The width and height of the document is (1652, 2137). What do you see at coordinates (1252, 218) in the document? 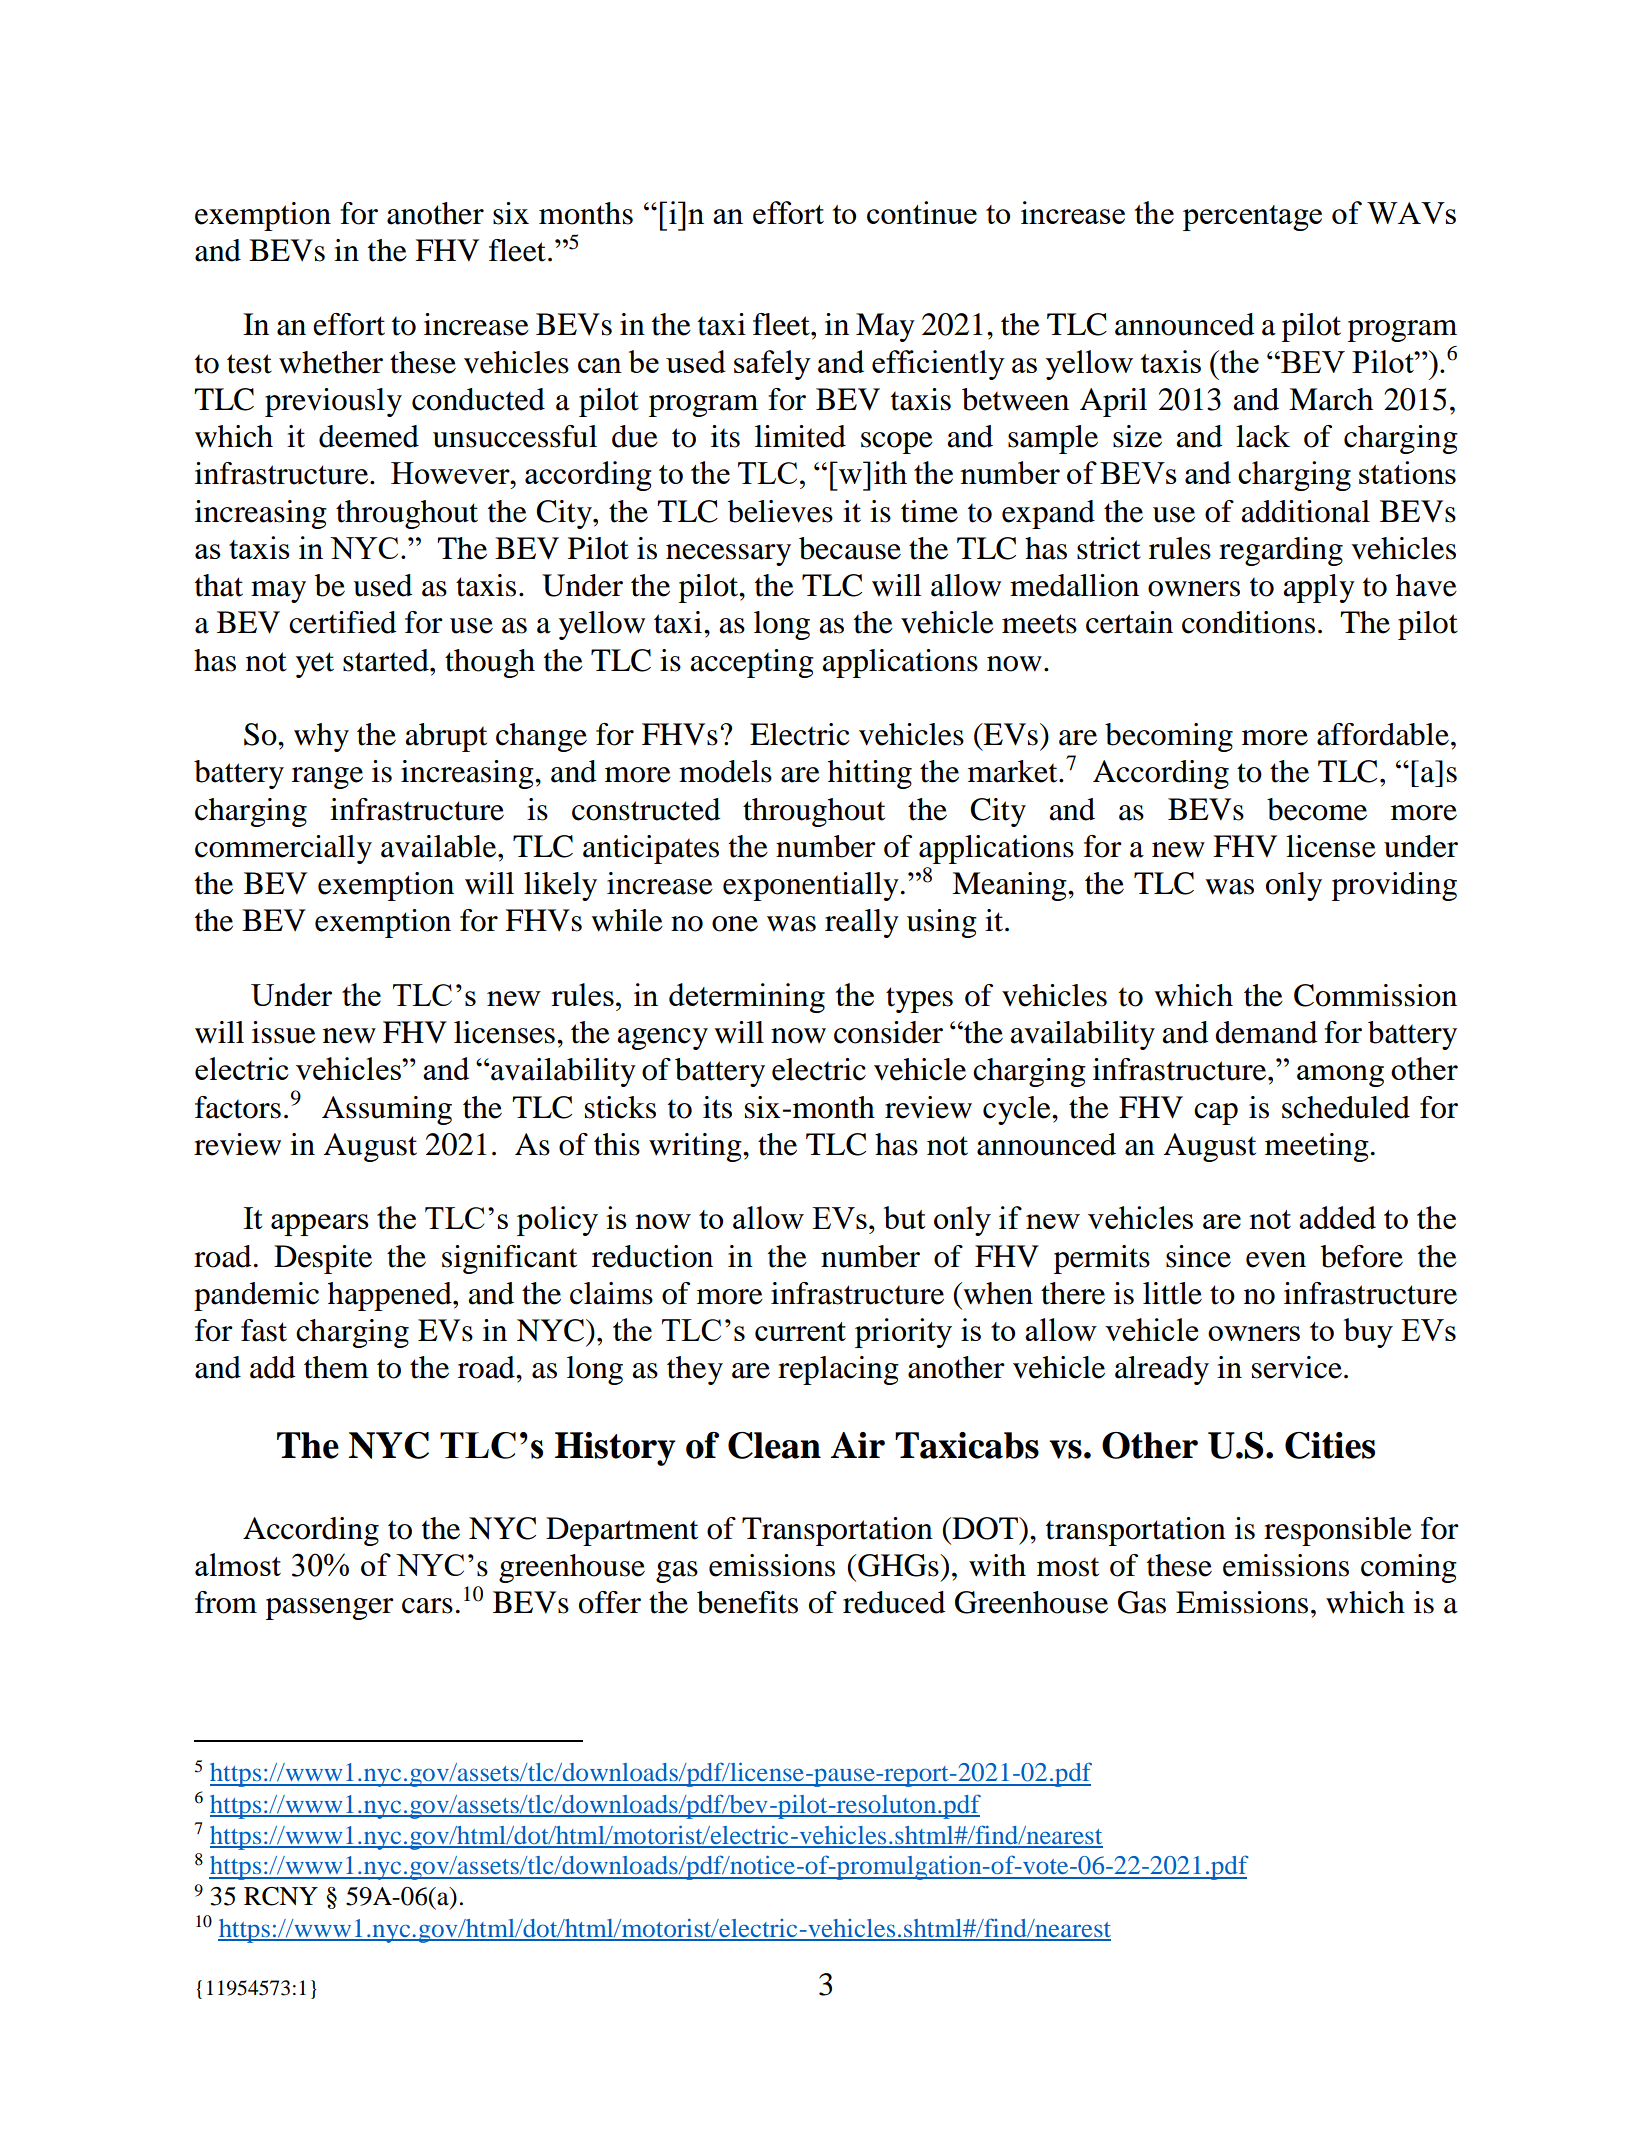
I see `percentage` at bounding box center [1252, 218].
